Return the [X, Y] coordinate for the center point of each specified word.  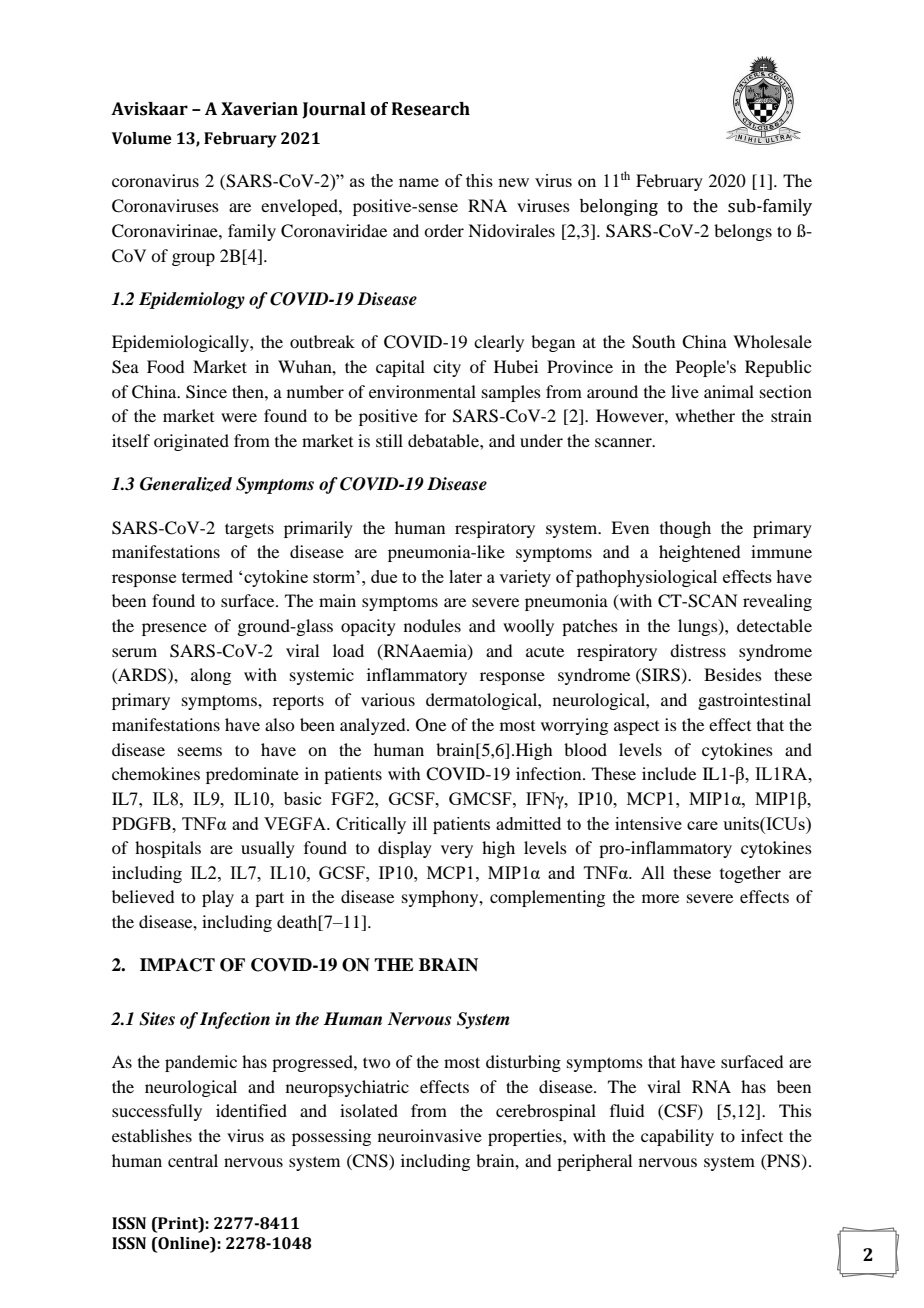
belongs [743, 232]
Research [431, 109]
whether [705, 415]
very [457, 851]
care [702, 825]
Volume [142, 138]
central [193, 1160]
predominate [252, 775]
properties [526, 1137]
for [435, 415]
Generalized [186, 484]
